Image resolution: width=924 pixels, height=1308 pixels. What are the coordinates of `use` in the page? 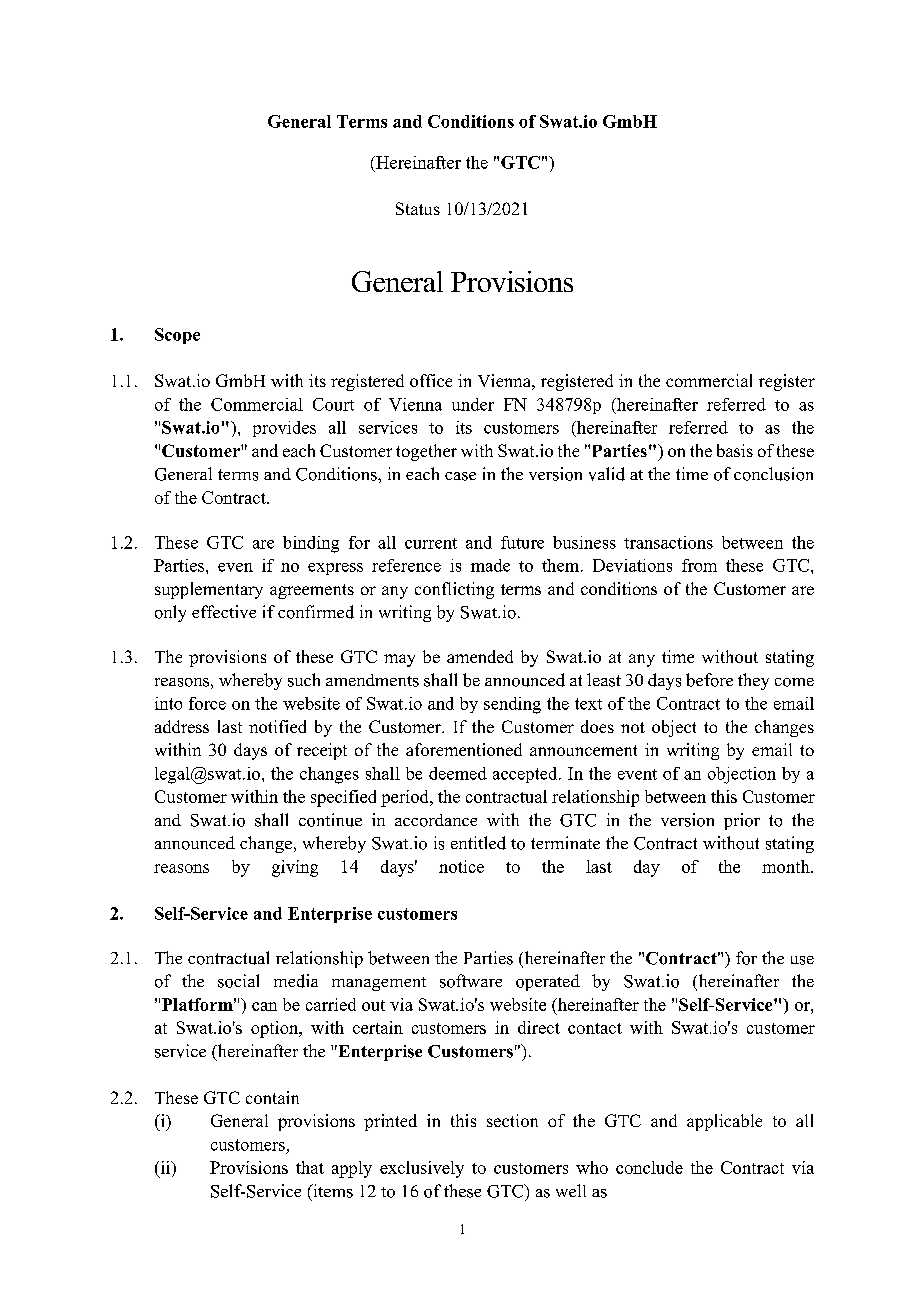 It's located at (802, 960).
